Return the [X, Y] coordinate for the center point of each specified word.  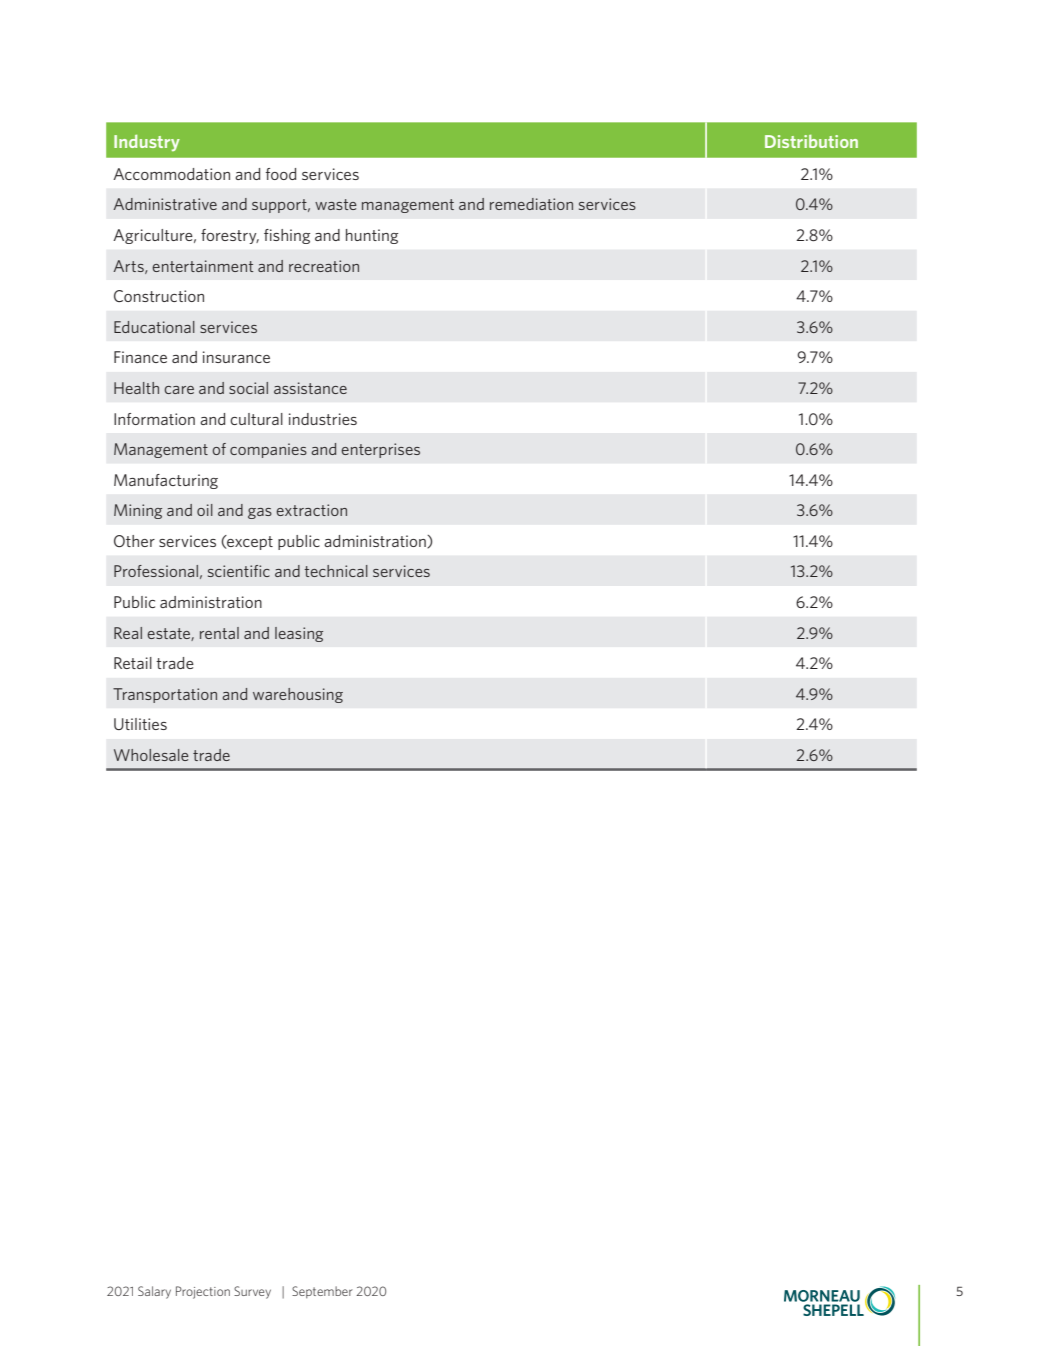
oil [205, 510]
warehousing [298, 695]
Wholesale [151, 755]
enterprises [380, 450]
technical [336, 571]
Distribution [811, 141]
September [322, 1292]
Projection [203, 1292]
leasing [299, 634]
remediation [531, 204]
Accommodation [171, 174]
